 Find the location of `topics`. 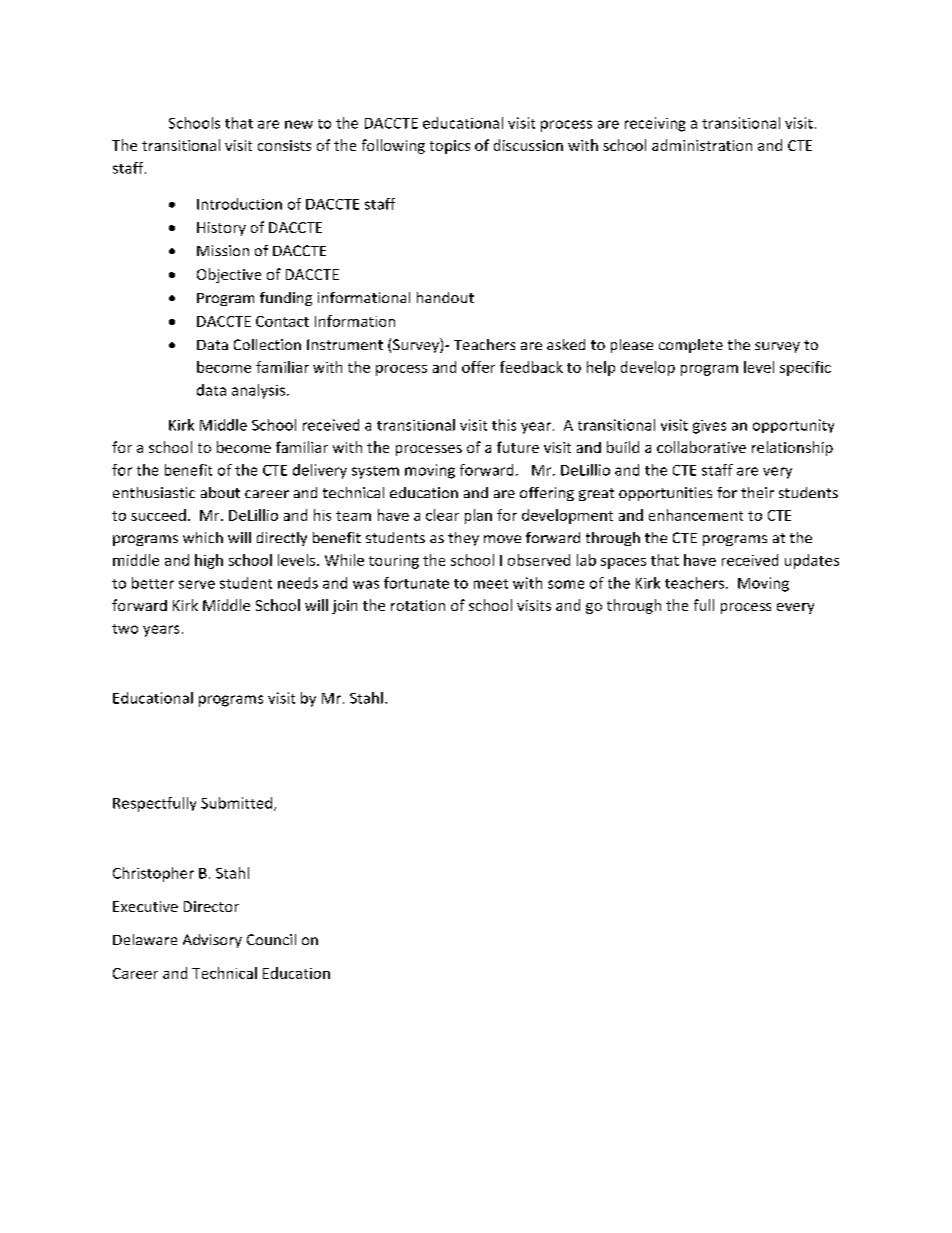

topics is located at coordinates (450, 147).
